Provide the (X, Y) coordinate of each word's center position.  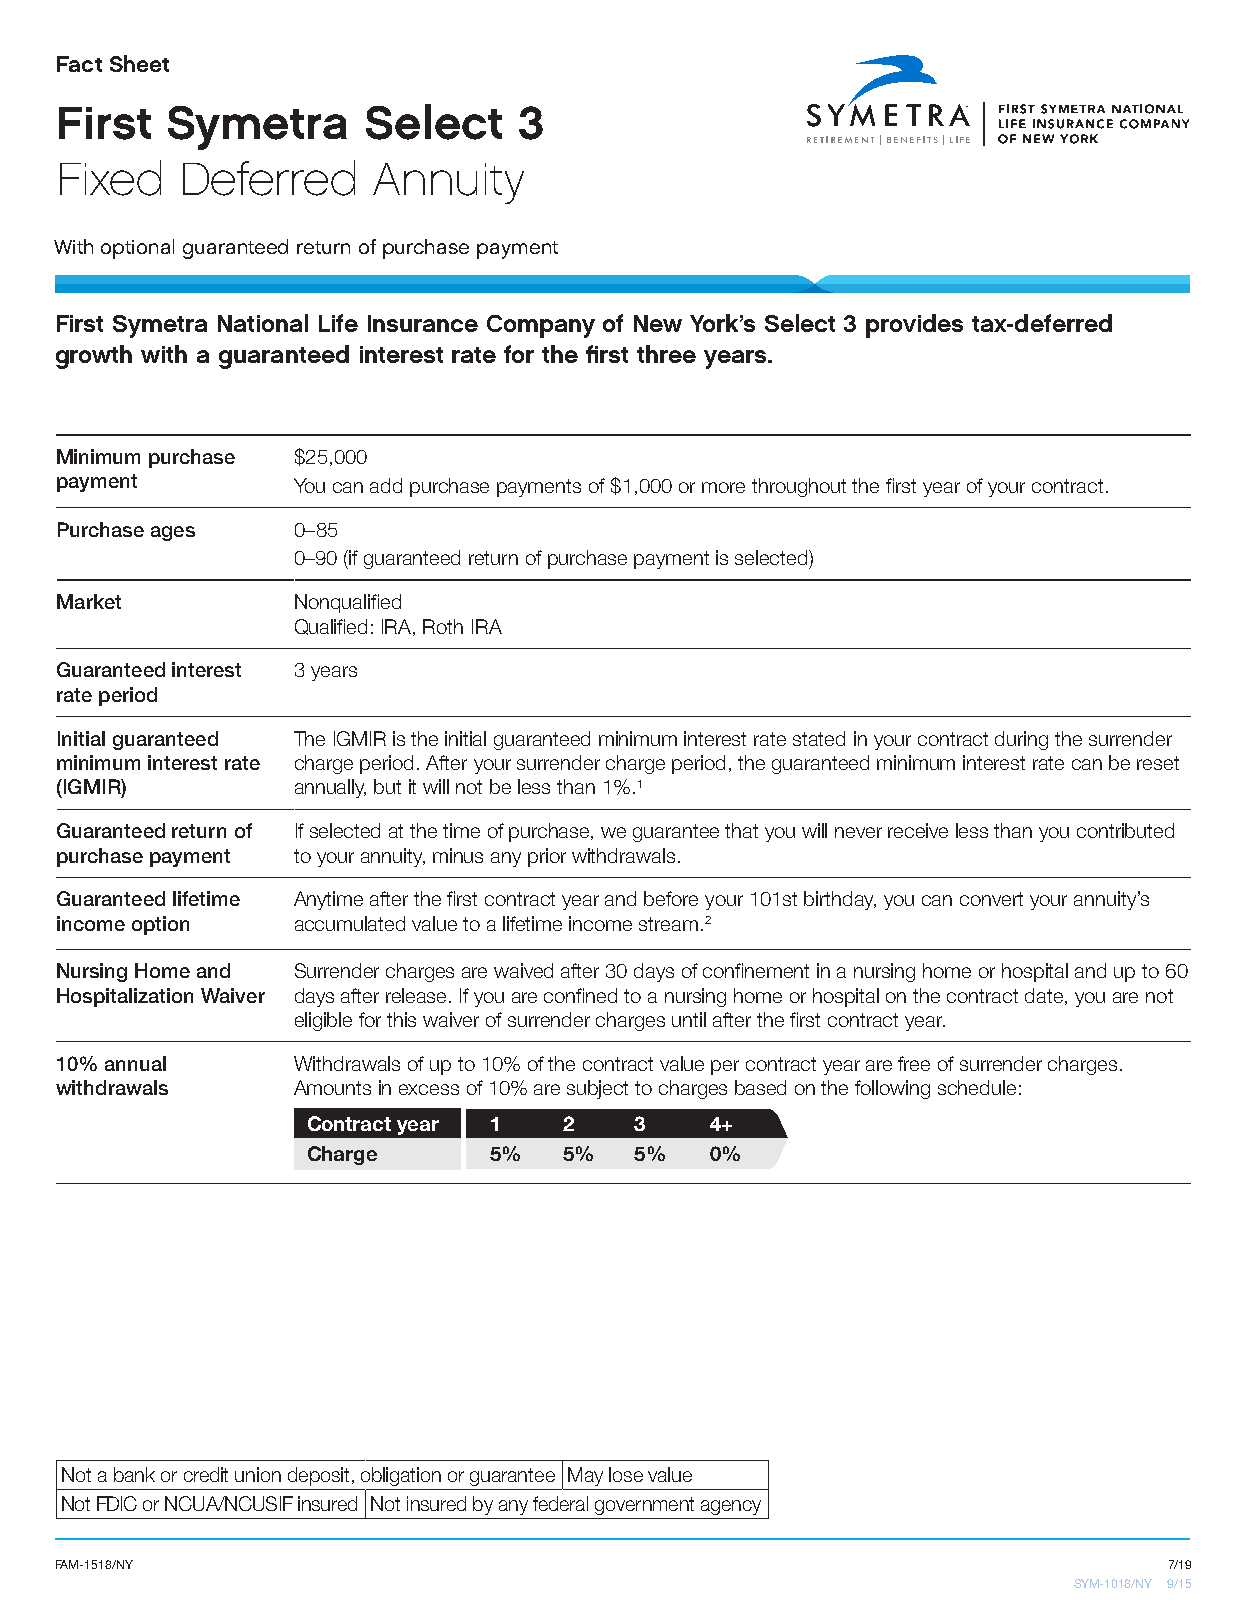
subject (597, 1089)
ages (173, 533)
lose (626, 1474)
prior (547, 857)
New (658, 323)
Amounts (332, 1087)
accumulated (350, 923)
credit (206, 1474)
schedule (977, 1087)
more (723, 487)
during (1021, 740)
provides (914, 326)
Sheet (139, 63)
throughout (799, 487)
